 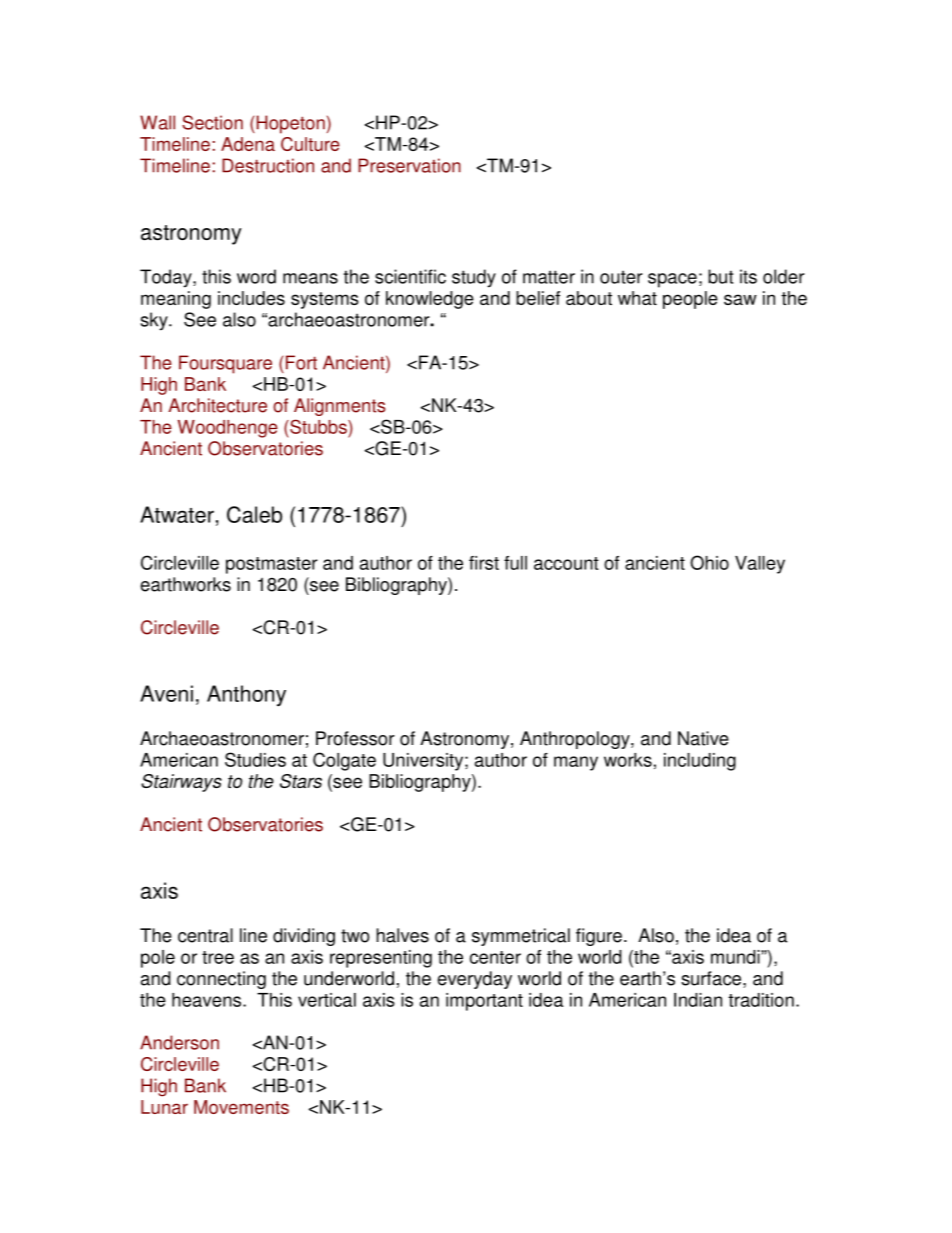 What do you see at coordinates (205, 935) in the image?
I see `central` at bounding box center [205, 935].
